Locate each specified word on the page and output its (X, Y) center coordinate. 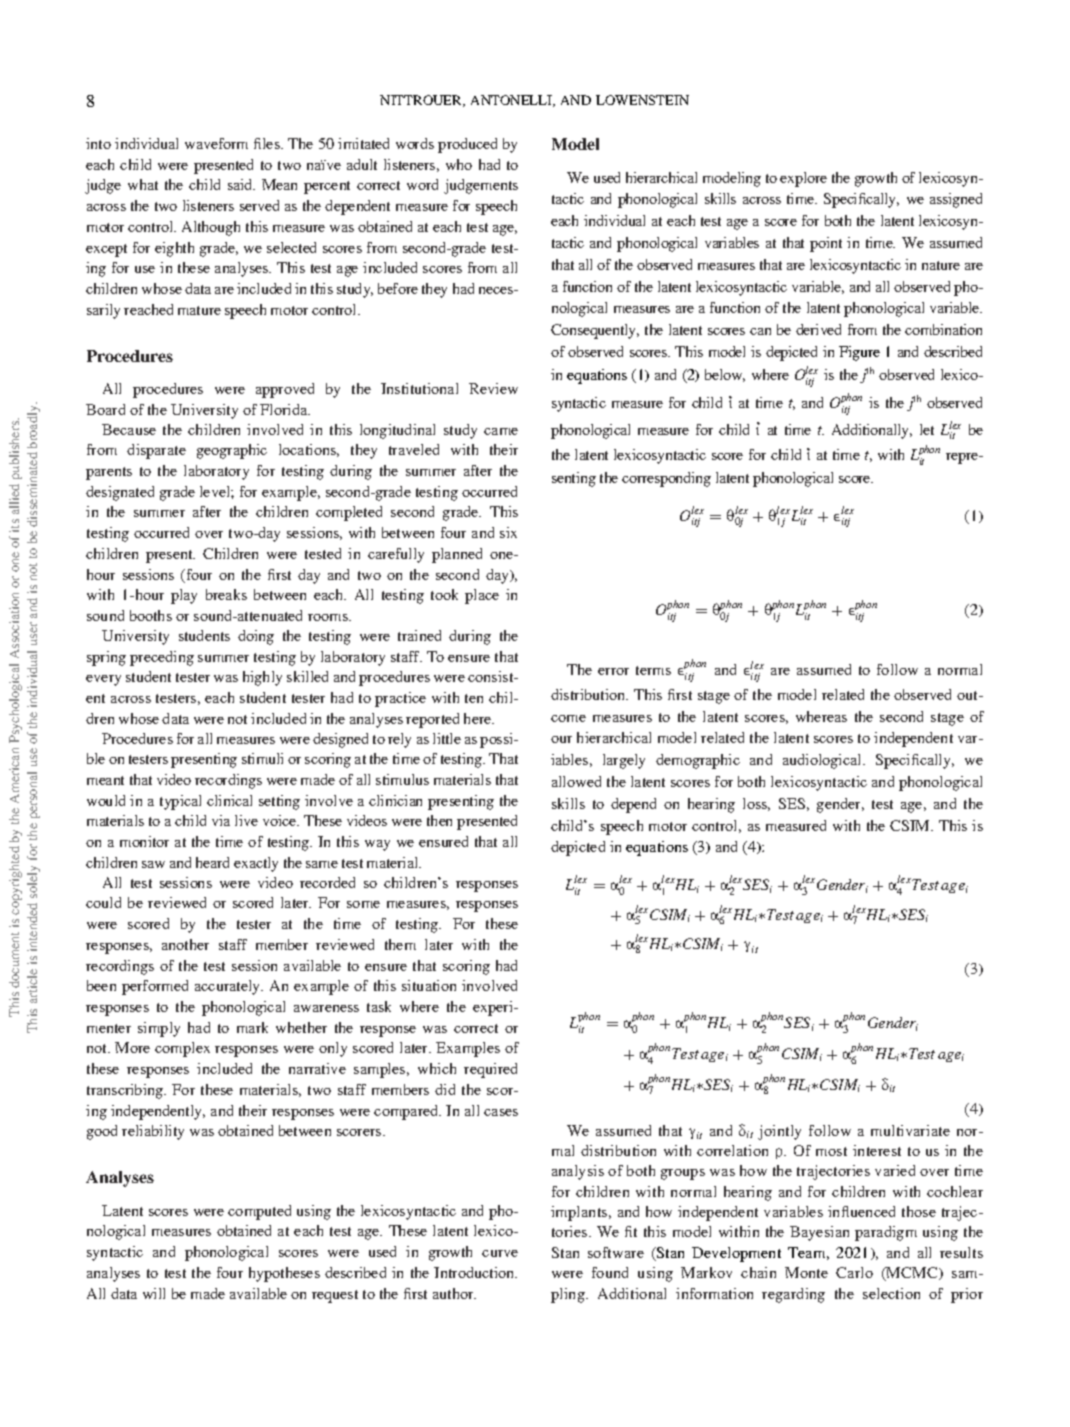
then (439, 820)
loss (756, 804)
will (154, 1293)
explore (803, 179)
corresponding (666, 479)
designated (120, 493)
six (508, 532)
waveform (216, 143)
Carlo (854, 1272)
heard (212, 862)
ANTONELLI (512, 101)
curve (500, 1253)
